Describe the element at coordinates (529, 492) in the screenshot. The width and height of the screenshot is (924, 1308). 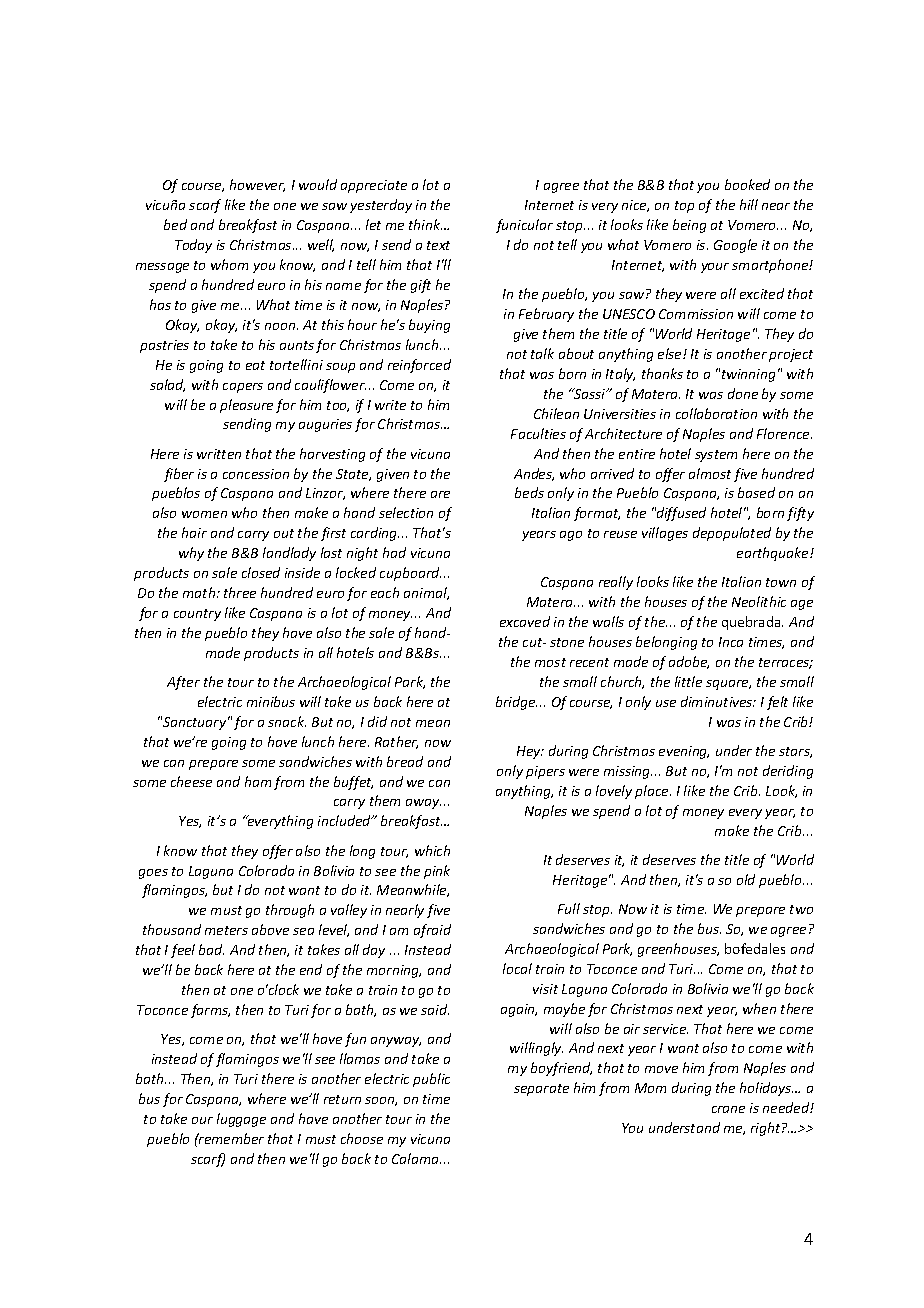
I see `beds` at that location.
